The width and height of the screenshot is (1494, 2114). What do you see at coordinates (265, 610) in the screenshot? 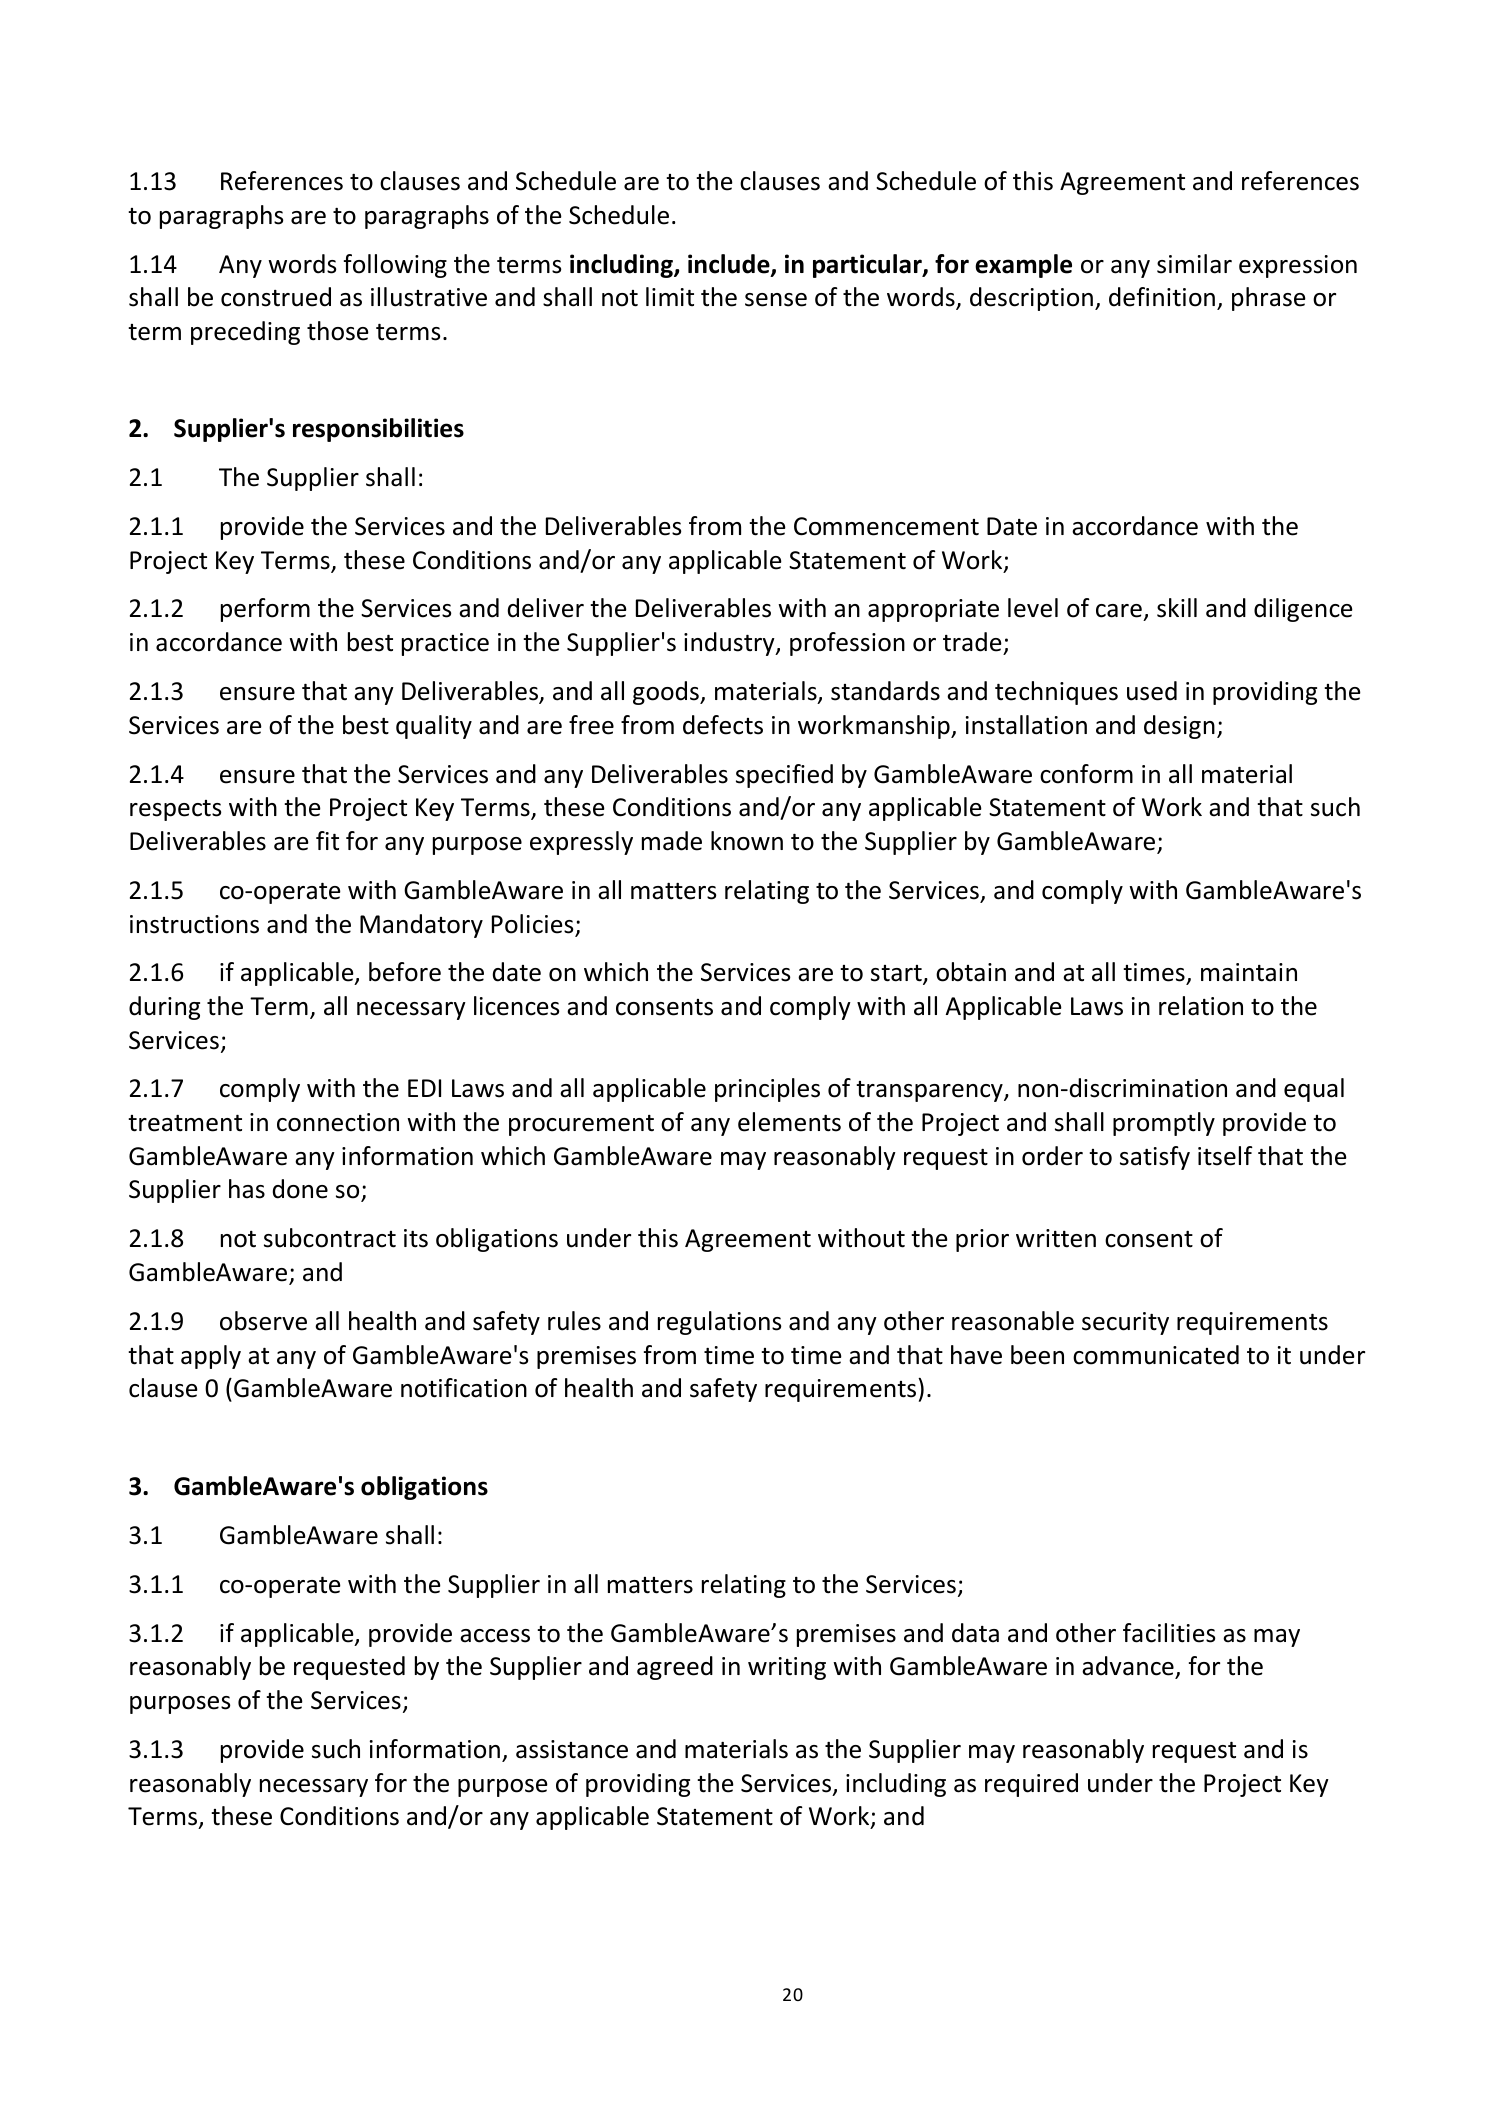
I see `perform` at bounding box center [265, 610].
